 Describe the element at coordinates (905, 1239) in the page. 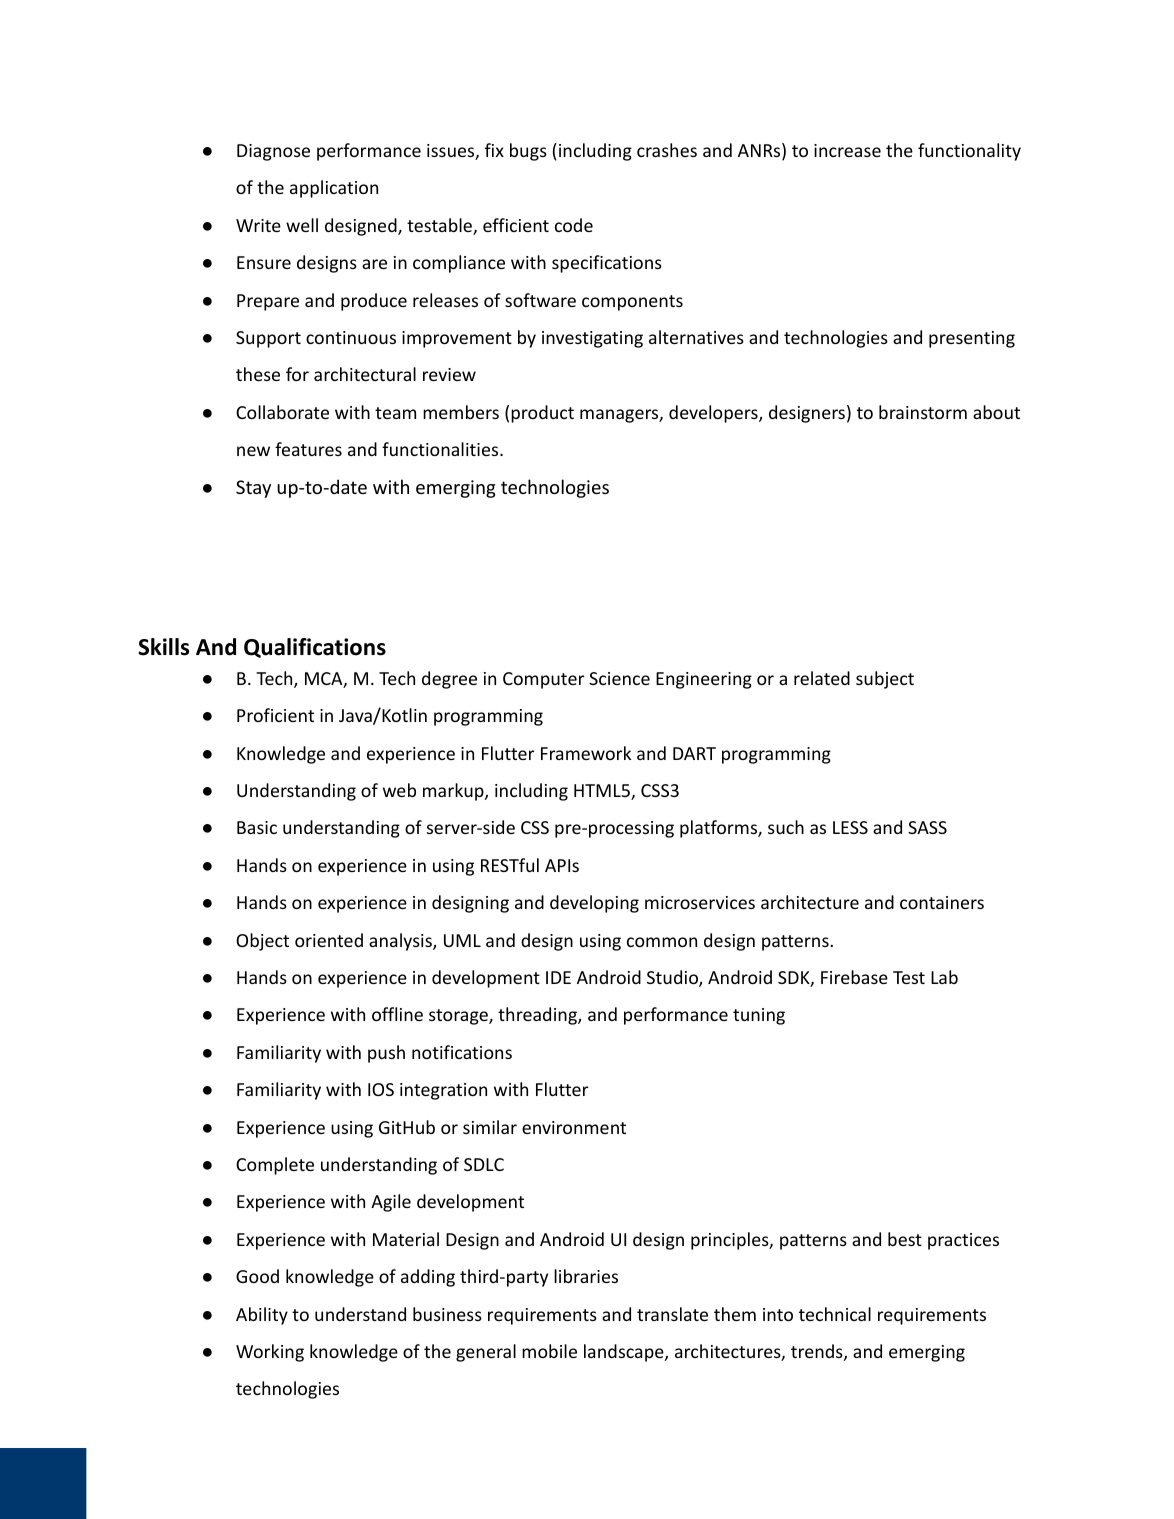

I see `best` at that location.
